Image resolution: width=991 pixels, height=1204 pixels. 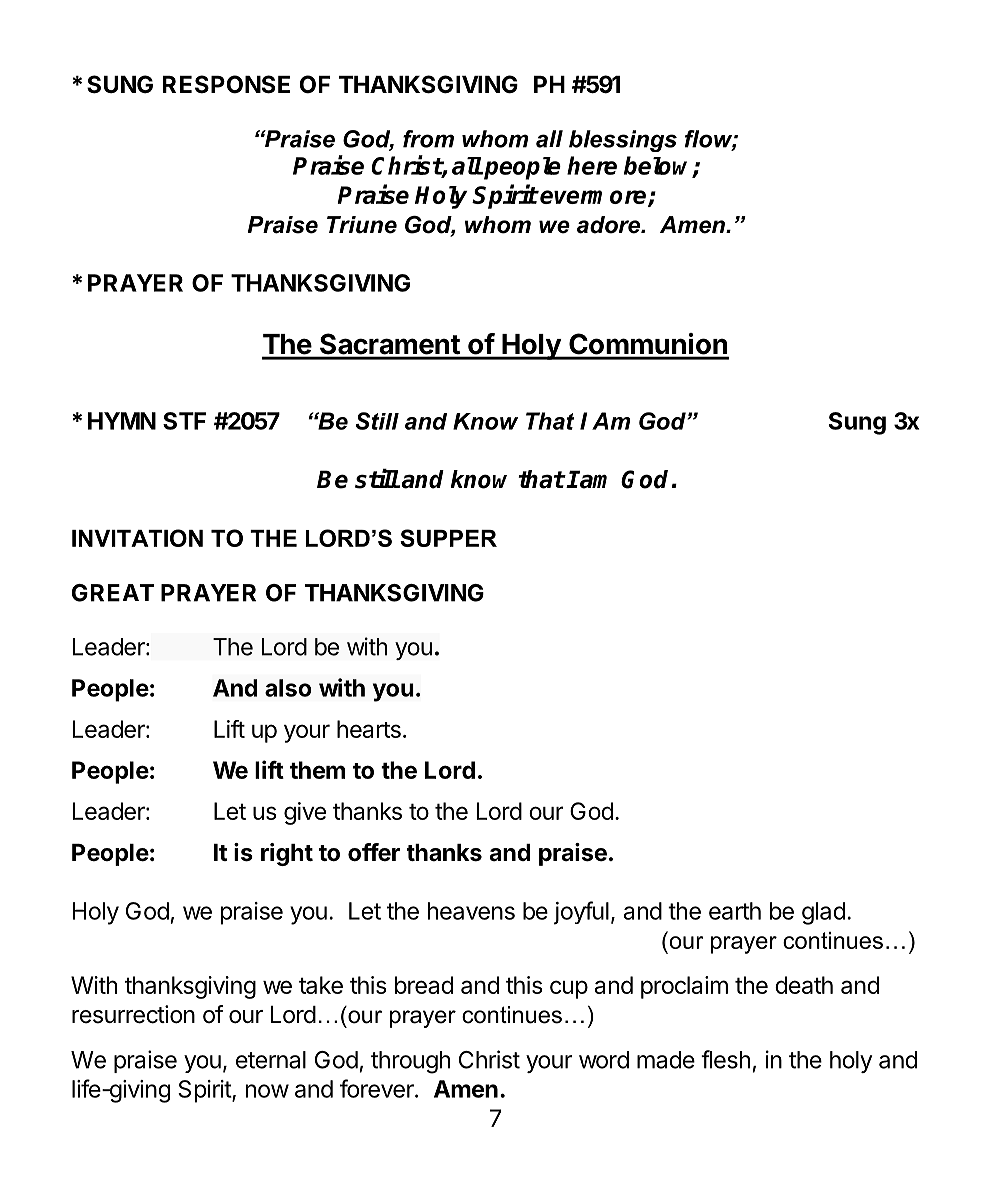 I want to click on hearts, so click(x=369, y=729).
